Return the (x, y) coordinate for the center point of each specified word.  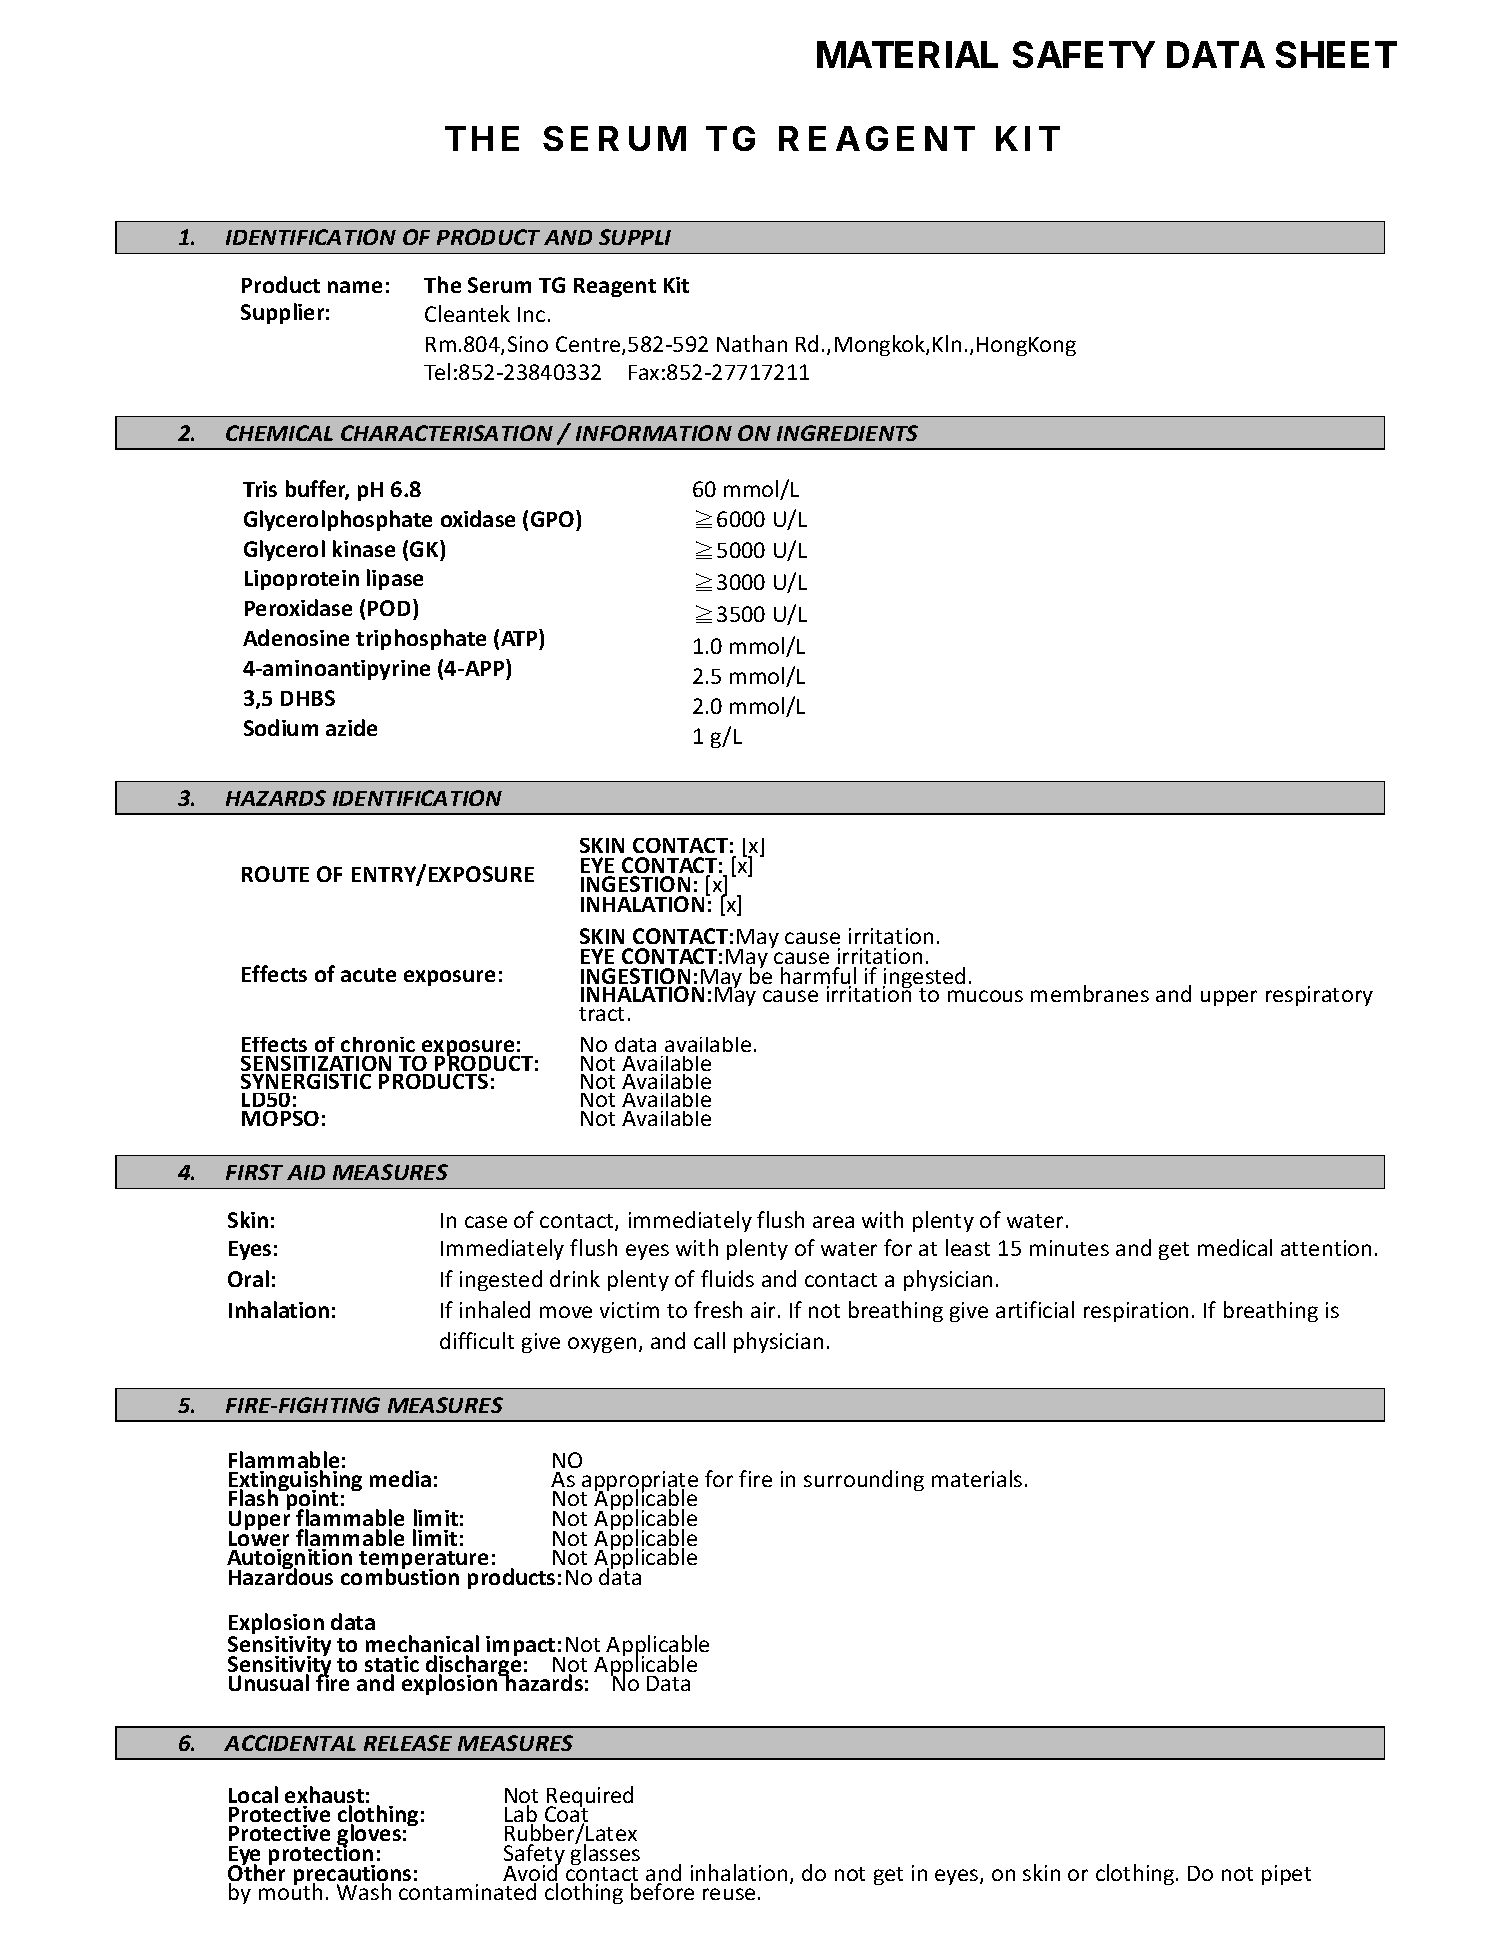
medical (1235, 1247)
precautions (352, 1876)
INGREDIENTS (847, 433)
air (765, 1310)
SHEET (1336, 54)
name (355, 287)
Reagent (615, 287)
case (486, 1222)
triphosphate (421, 639)
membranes (1090, 993)
